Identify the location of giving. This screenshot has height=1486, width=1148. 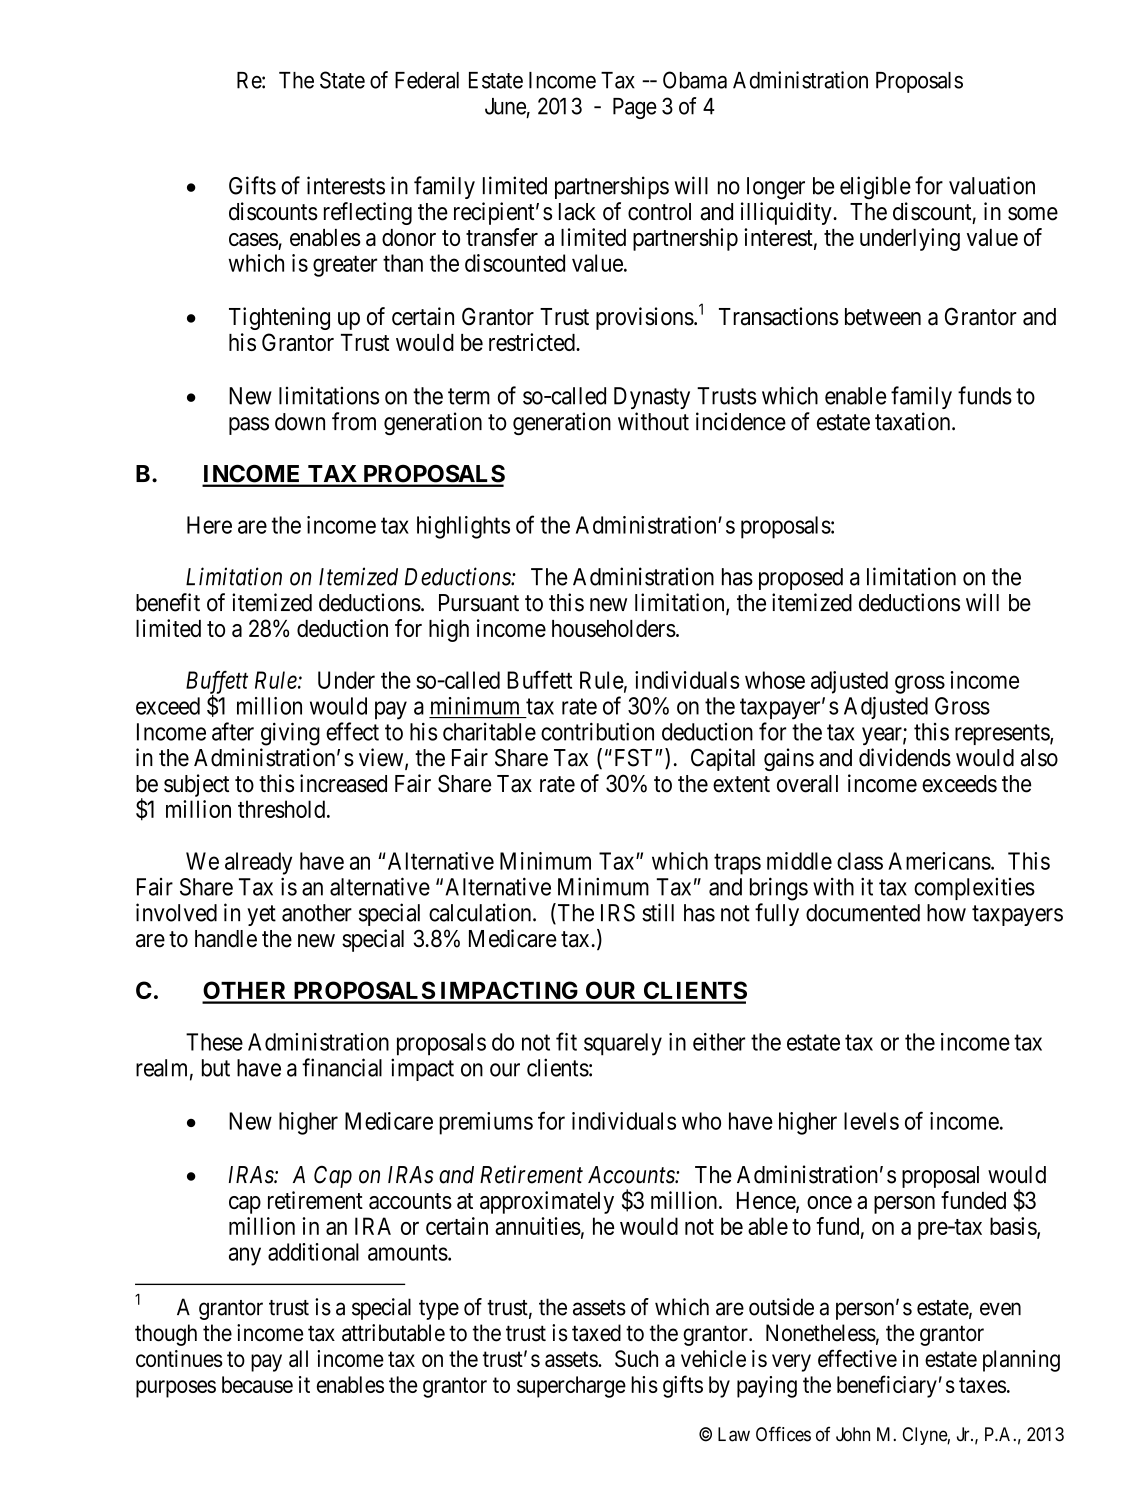
(290, 734).
